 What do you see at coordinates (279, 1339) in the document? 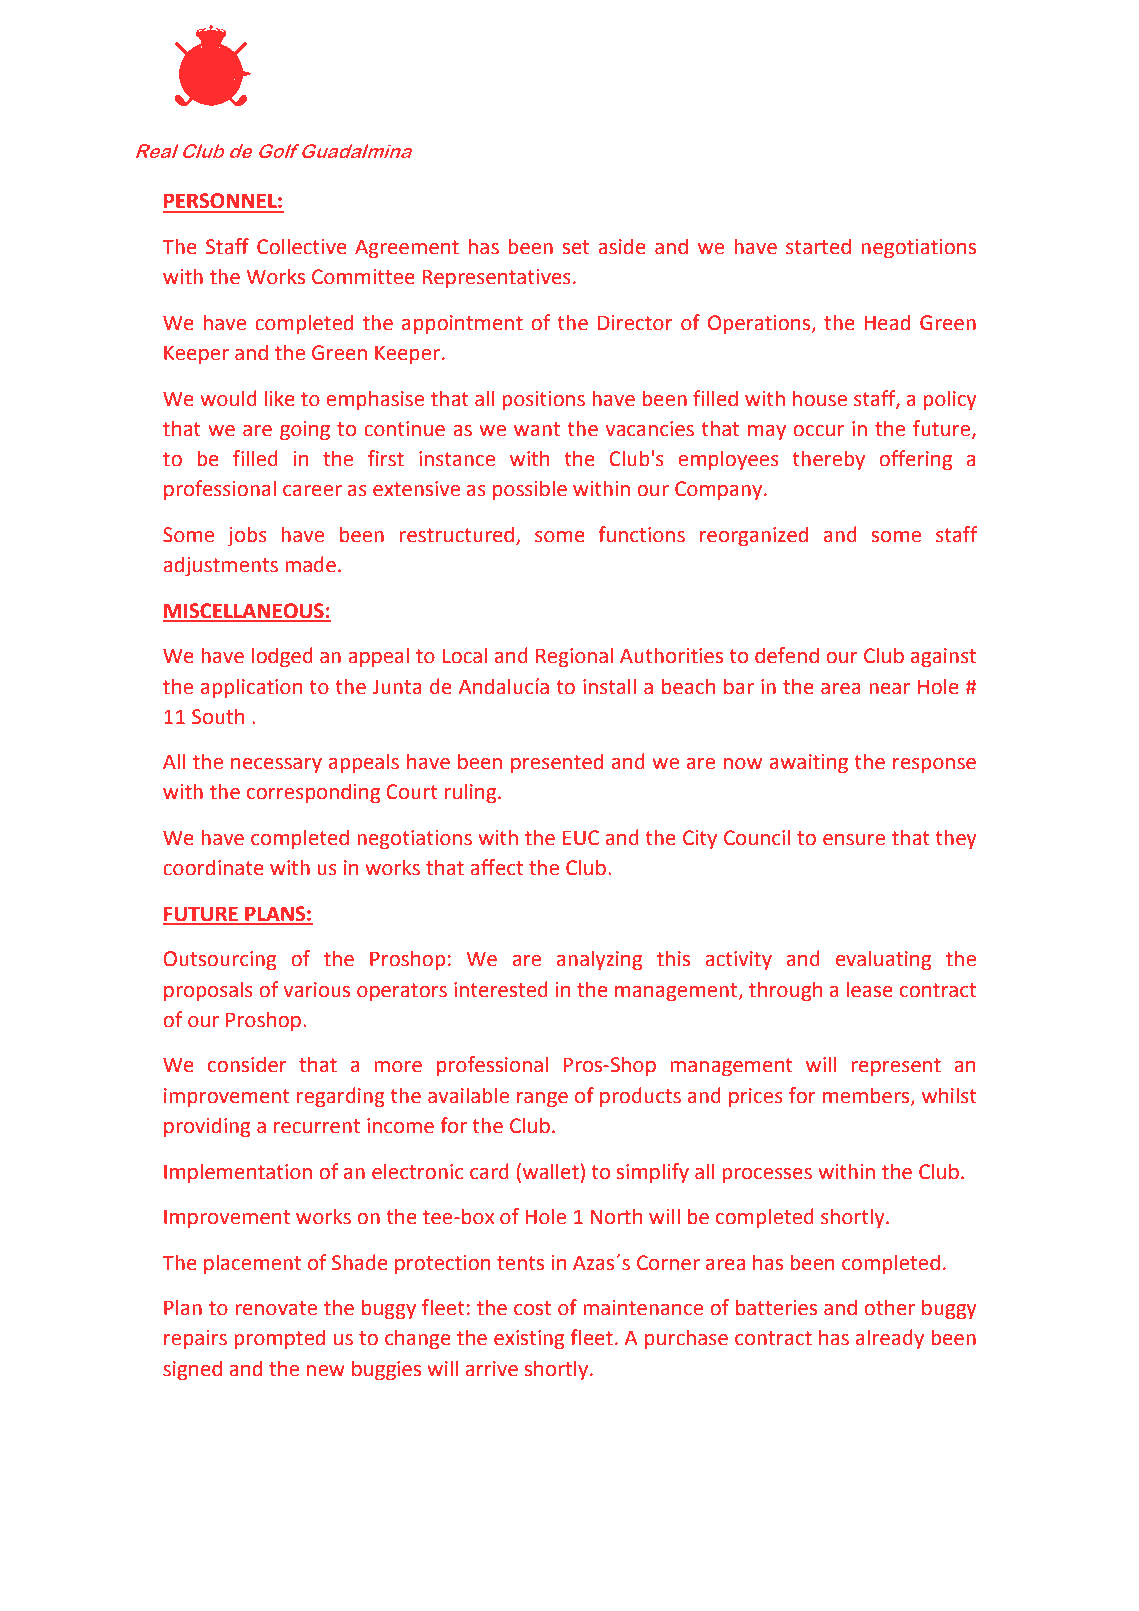
I see `prompted` at bounding box center [279, 1339].
